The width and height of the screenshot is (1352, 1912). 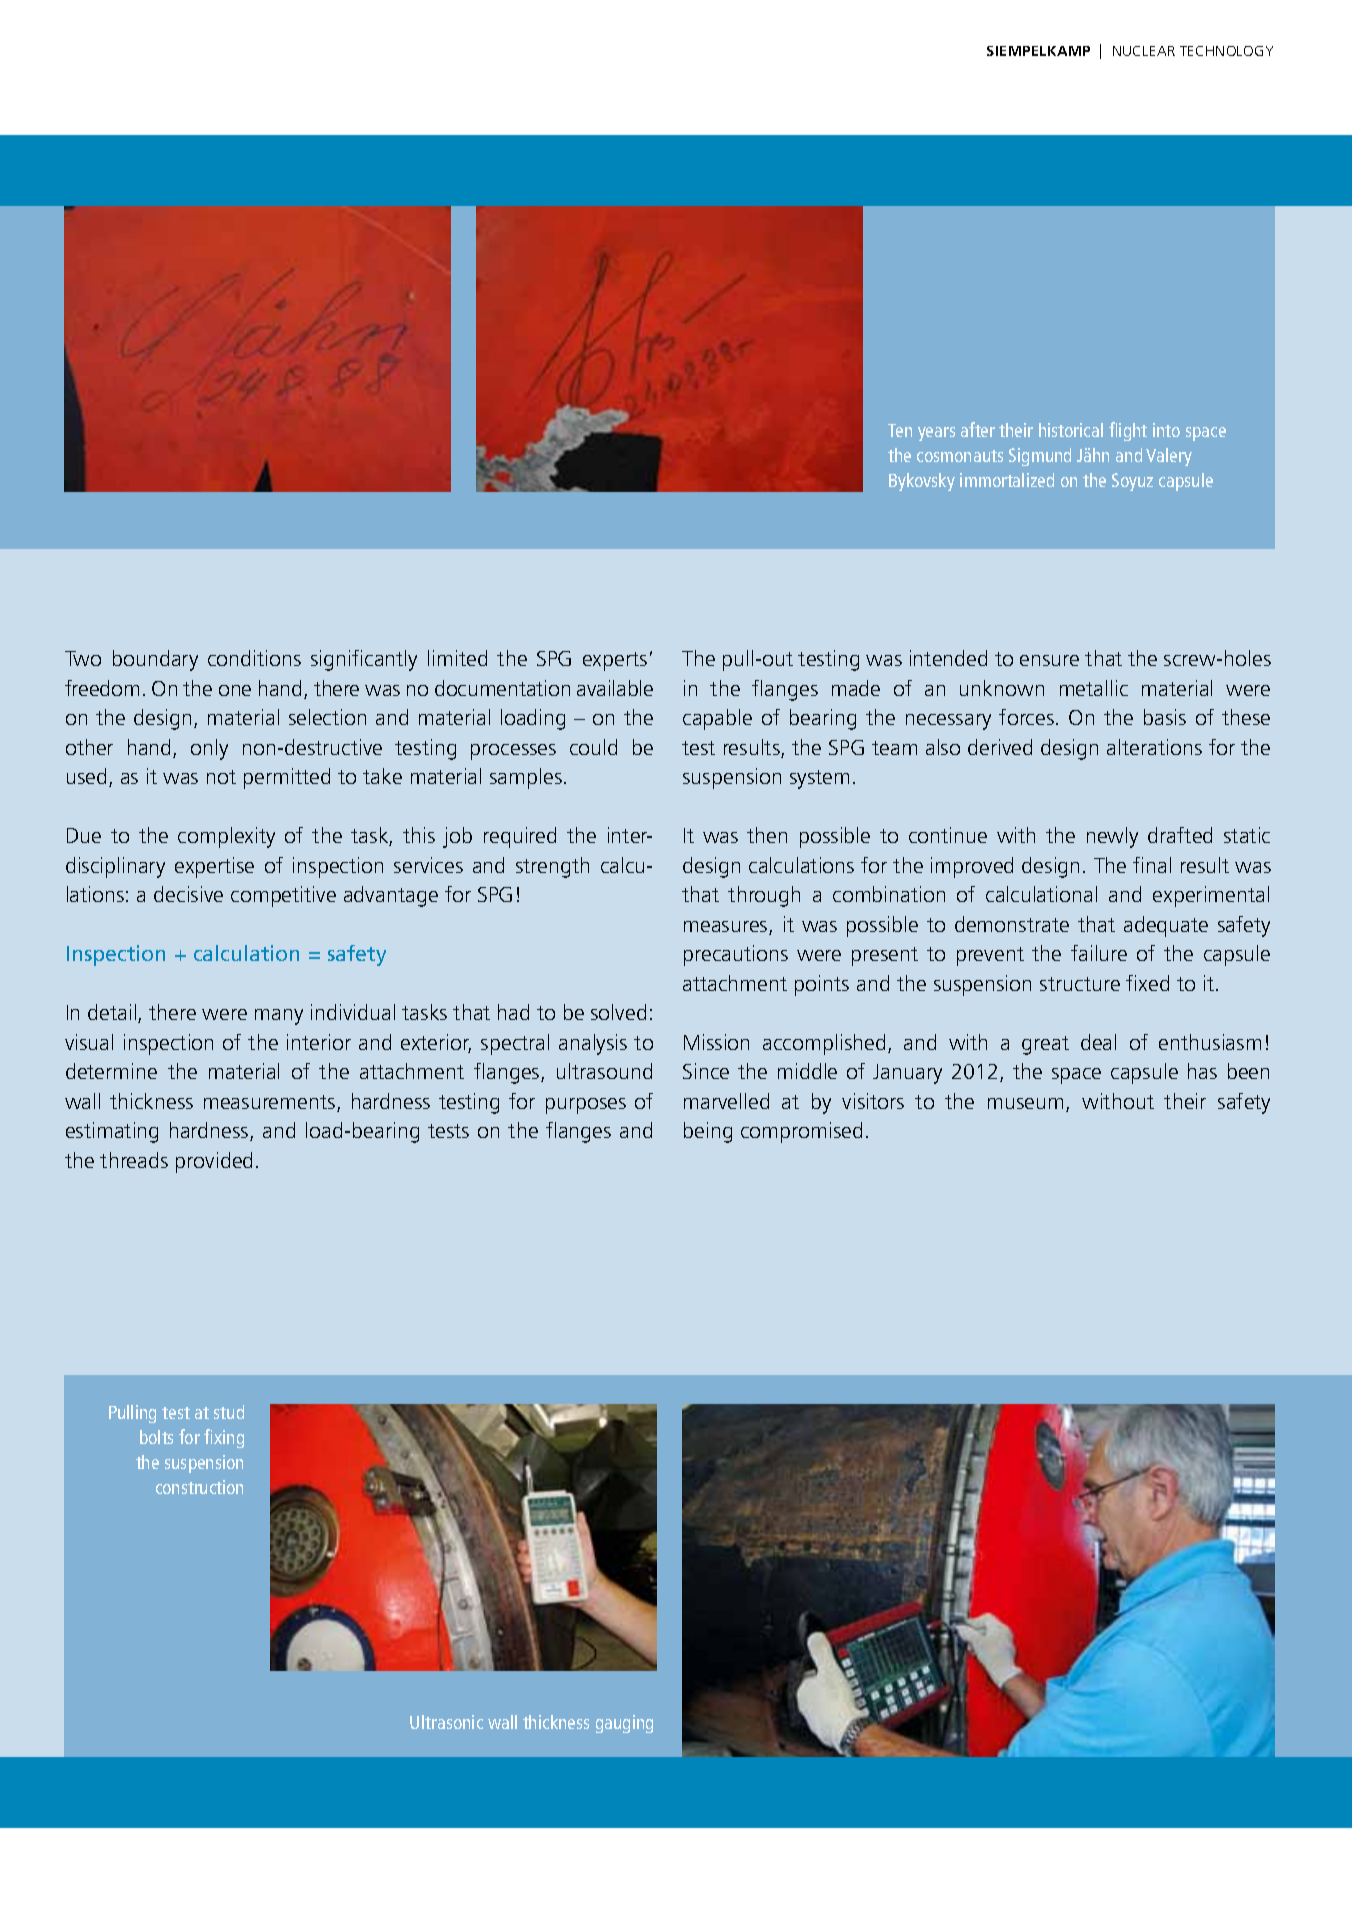 What do you see at coordinates (1049, 660) in the screenshot?
I see `ensure` at bounding box center [1049, 660].
